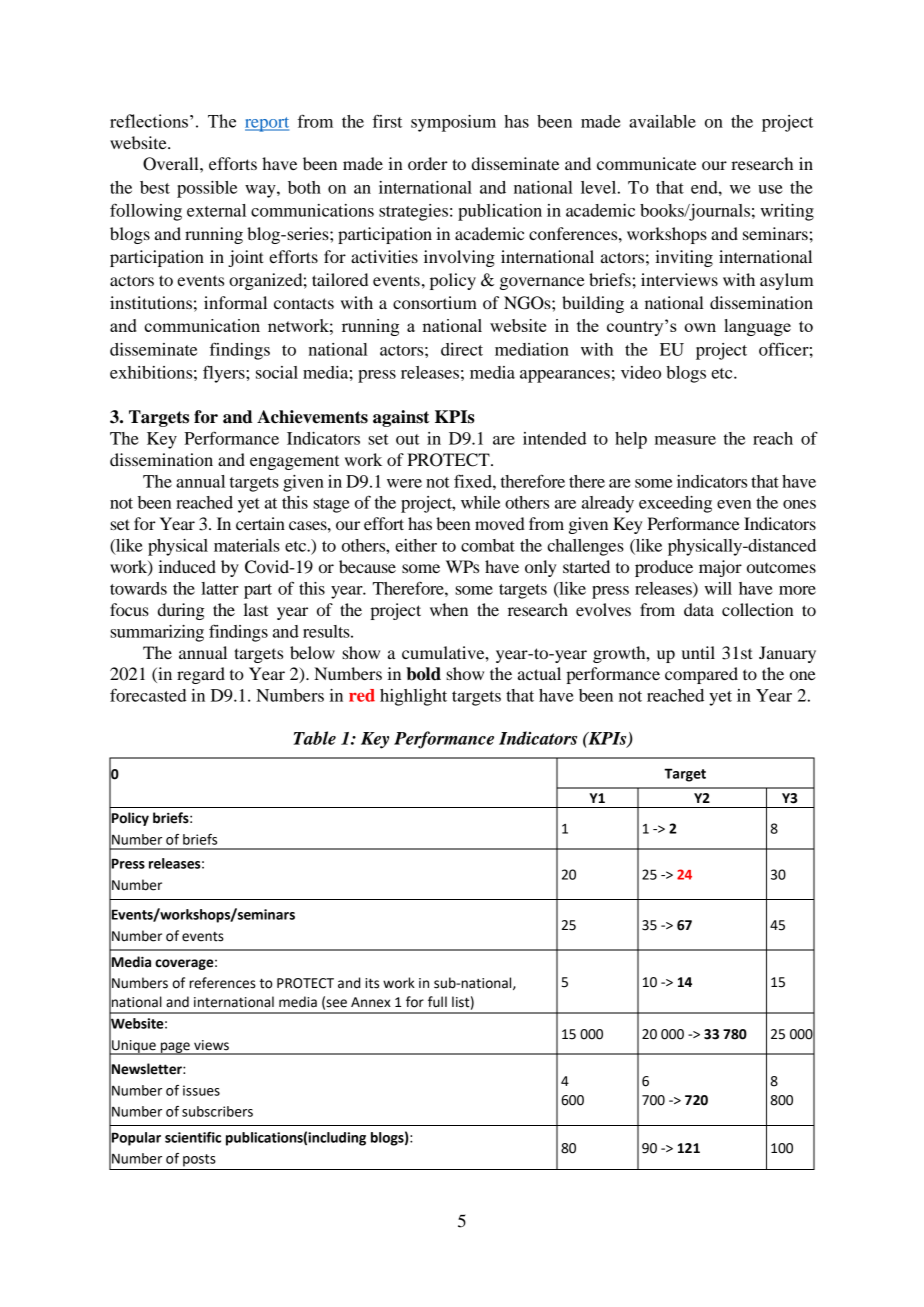 Image resolution: width=924 pixels, height=1307 pixels. What do you see at coordinates (480, 502) in the document?
I see `while` at bounding box center [480, 502].
